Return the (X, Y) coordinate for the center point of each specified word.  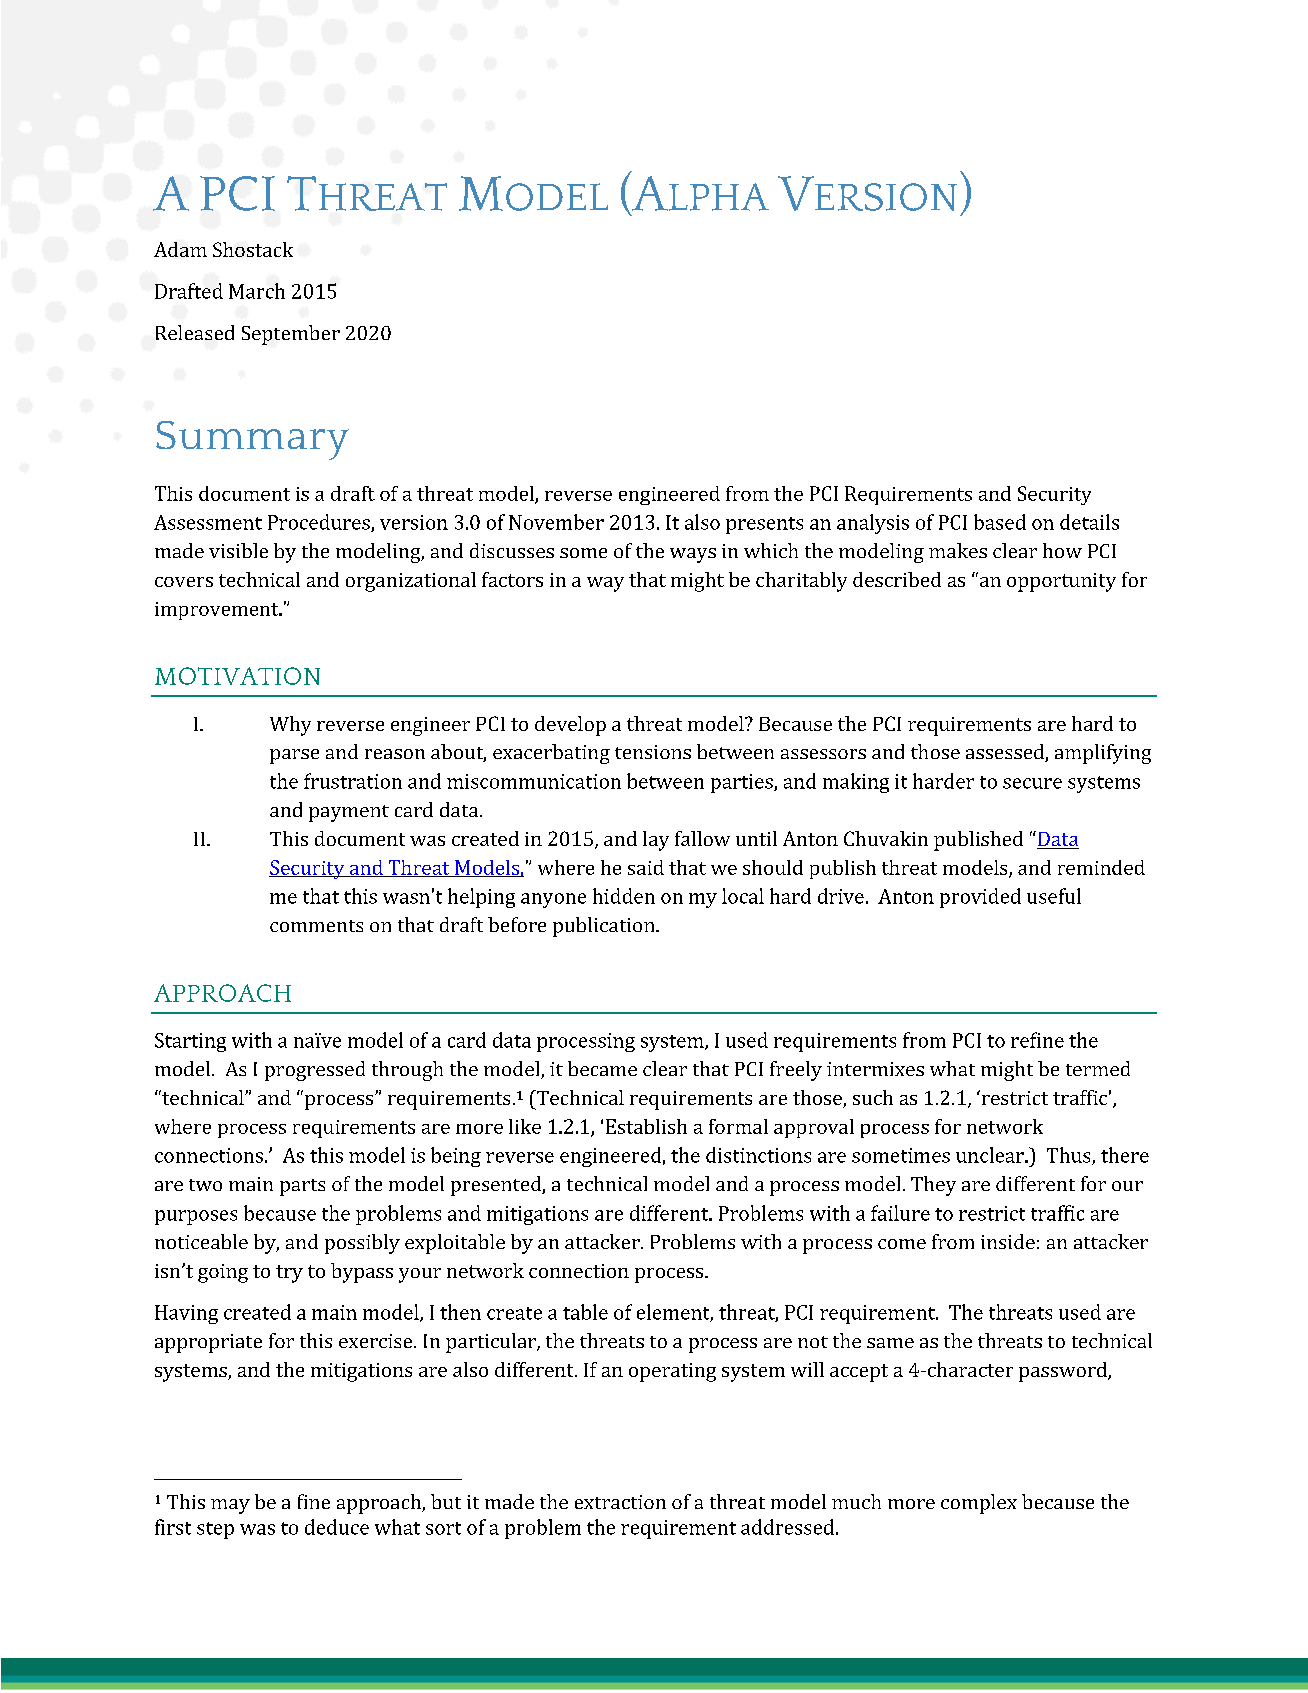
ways (693, 555)
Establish (646, 1126)
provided (980, 898)
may (230, 1506)
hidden (624, 896)
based (1000, 522)
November (556, 522)
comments (316, 926)
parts (302, 1187)
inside (1008, 1241)
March (257, 291)
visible (238, 550)
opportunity (1061, 582)
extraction (620, 1502)
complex (979, 1504)
